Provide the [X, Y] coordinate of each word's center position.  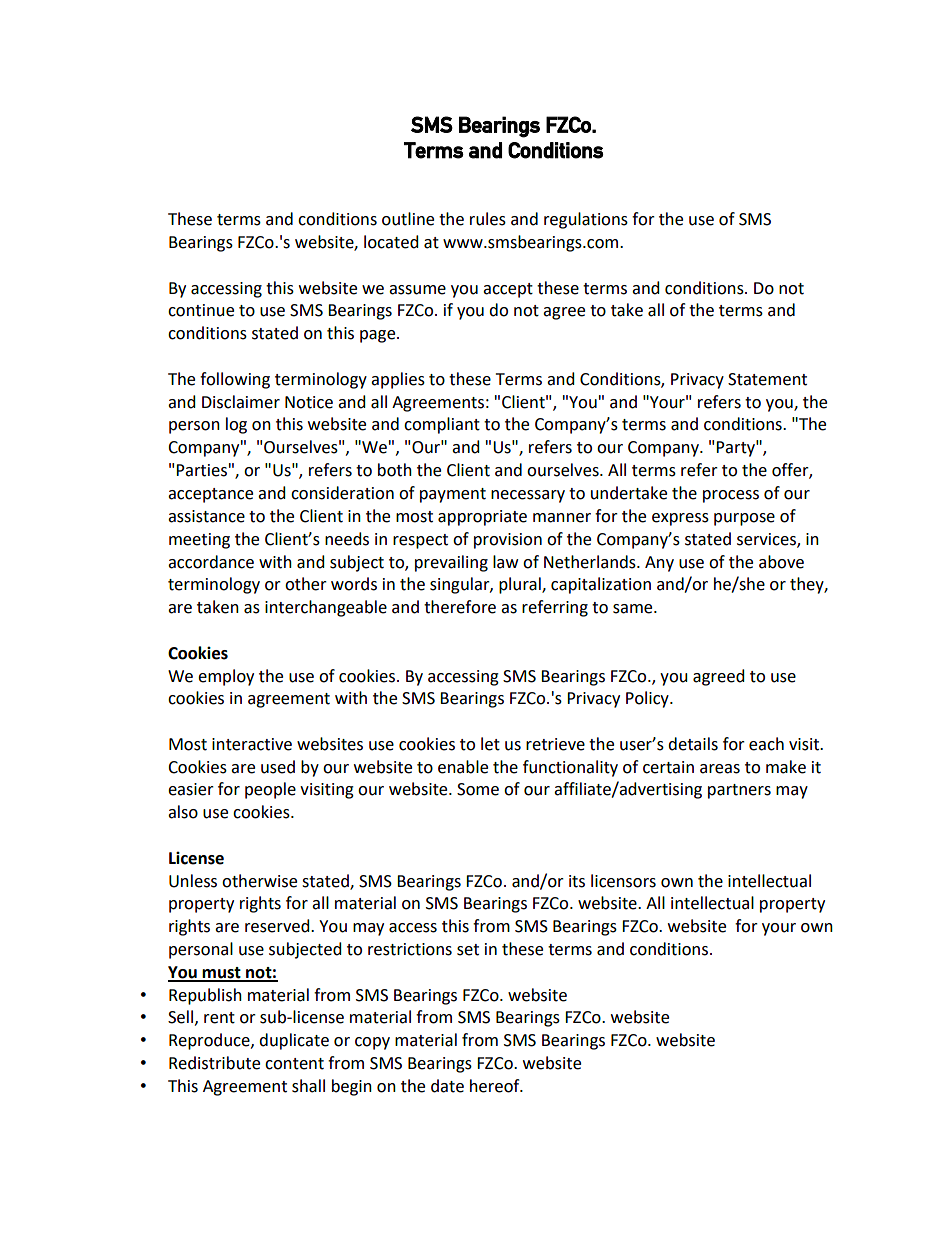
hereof [496, 1086]
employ [226, 677]
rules [488, 219]
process [731, 496]
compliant [442, 425]
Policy [648, 699]
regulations [586, 220]
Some [478, 789]
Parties [201, 470]
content [294, 1064]
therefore [460, 607]
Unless [193, 881]
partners [739, 791]
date [447, 1086]
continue [201, 310]
